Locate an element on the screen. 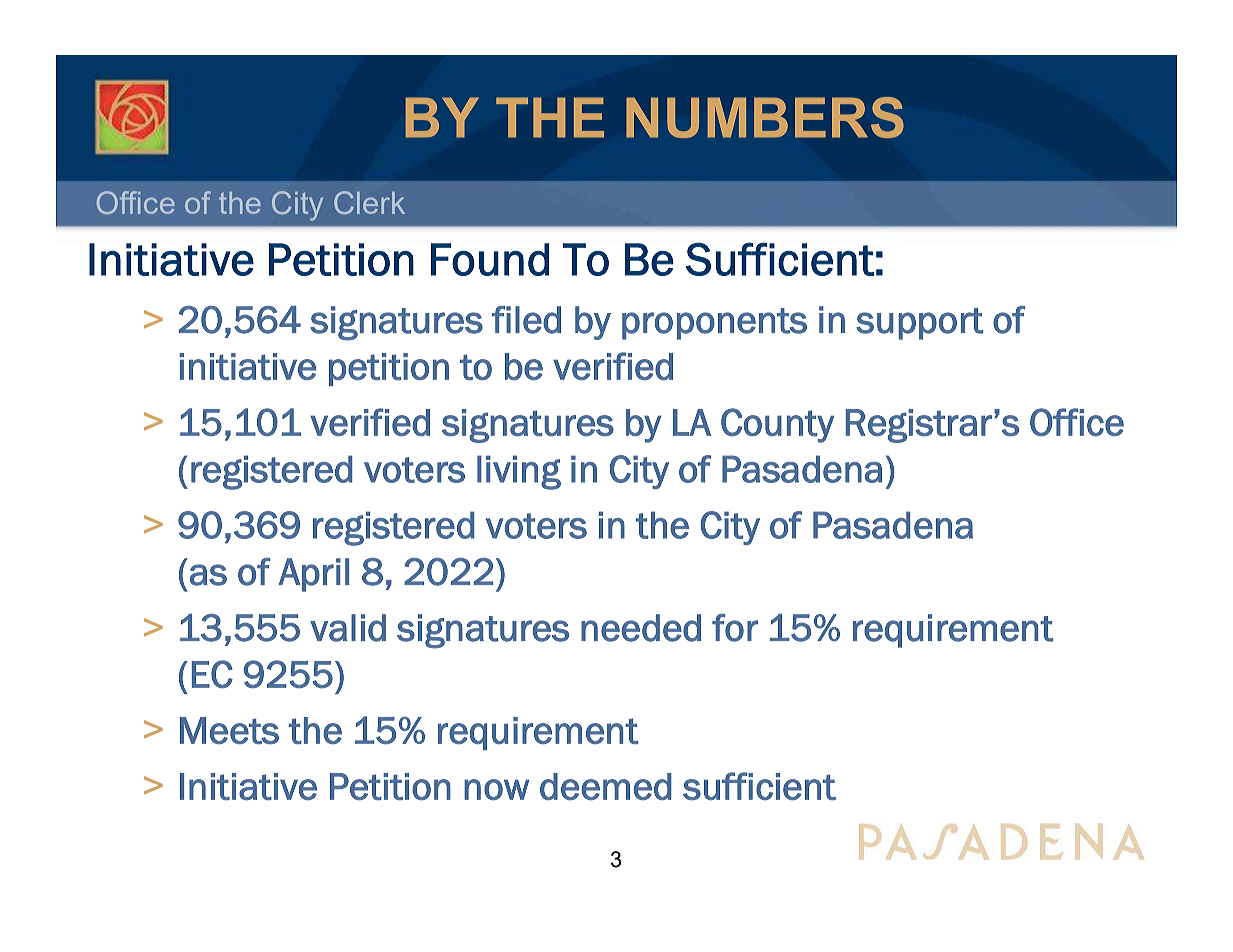 This screenshot has height=952, width=1233. NUMBERS is located at coordinates (765, 117).
